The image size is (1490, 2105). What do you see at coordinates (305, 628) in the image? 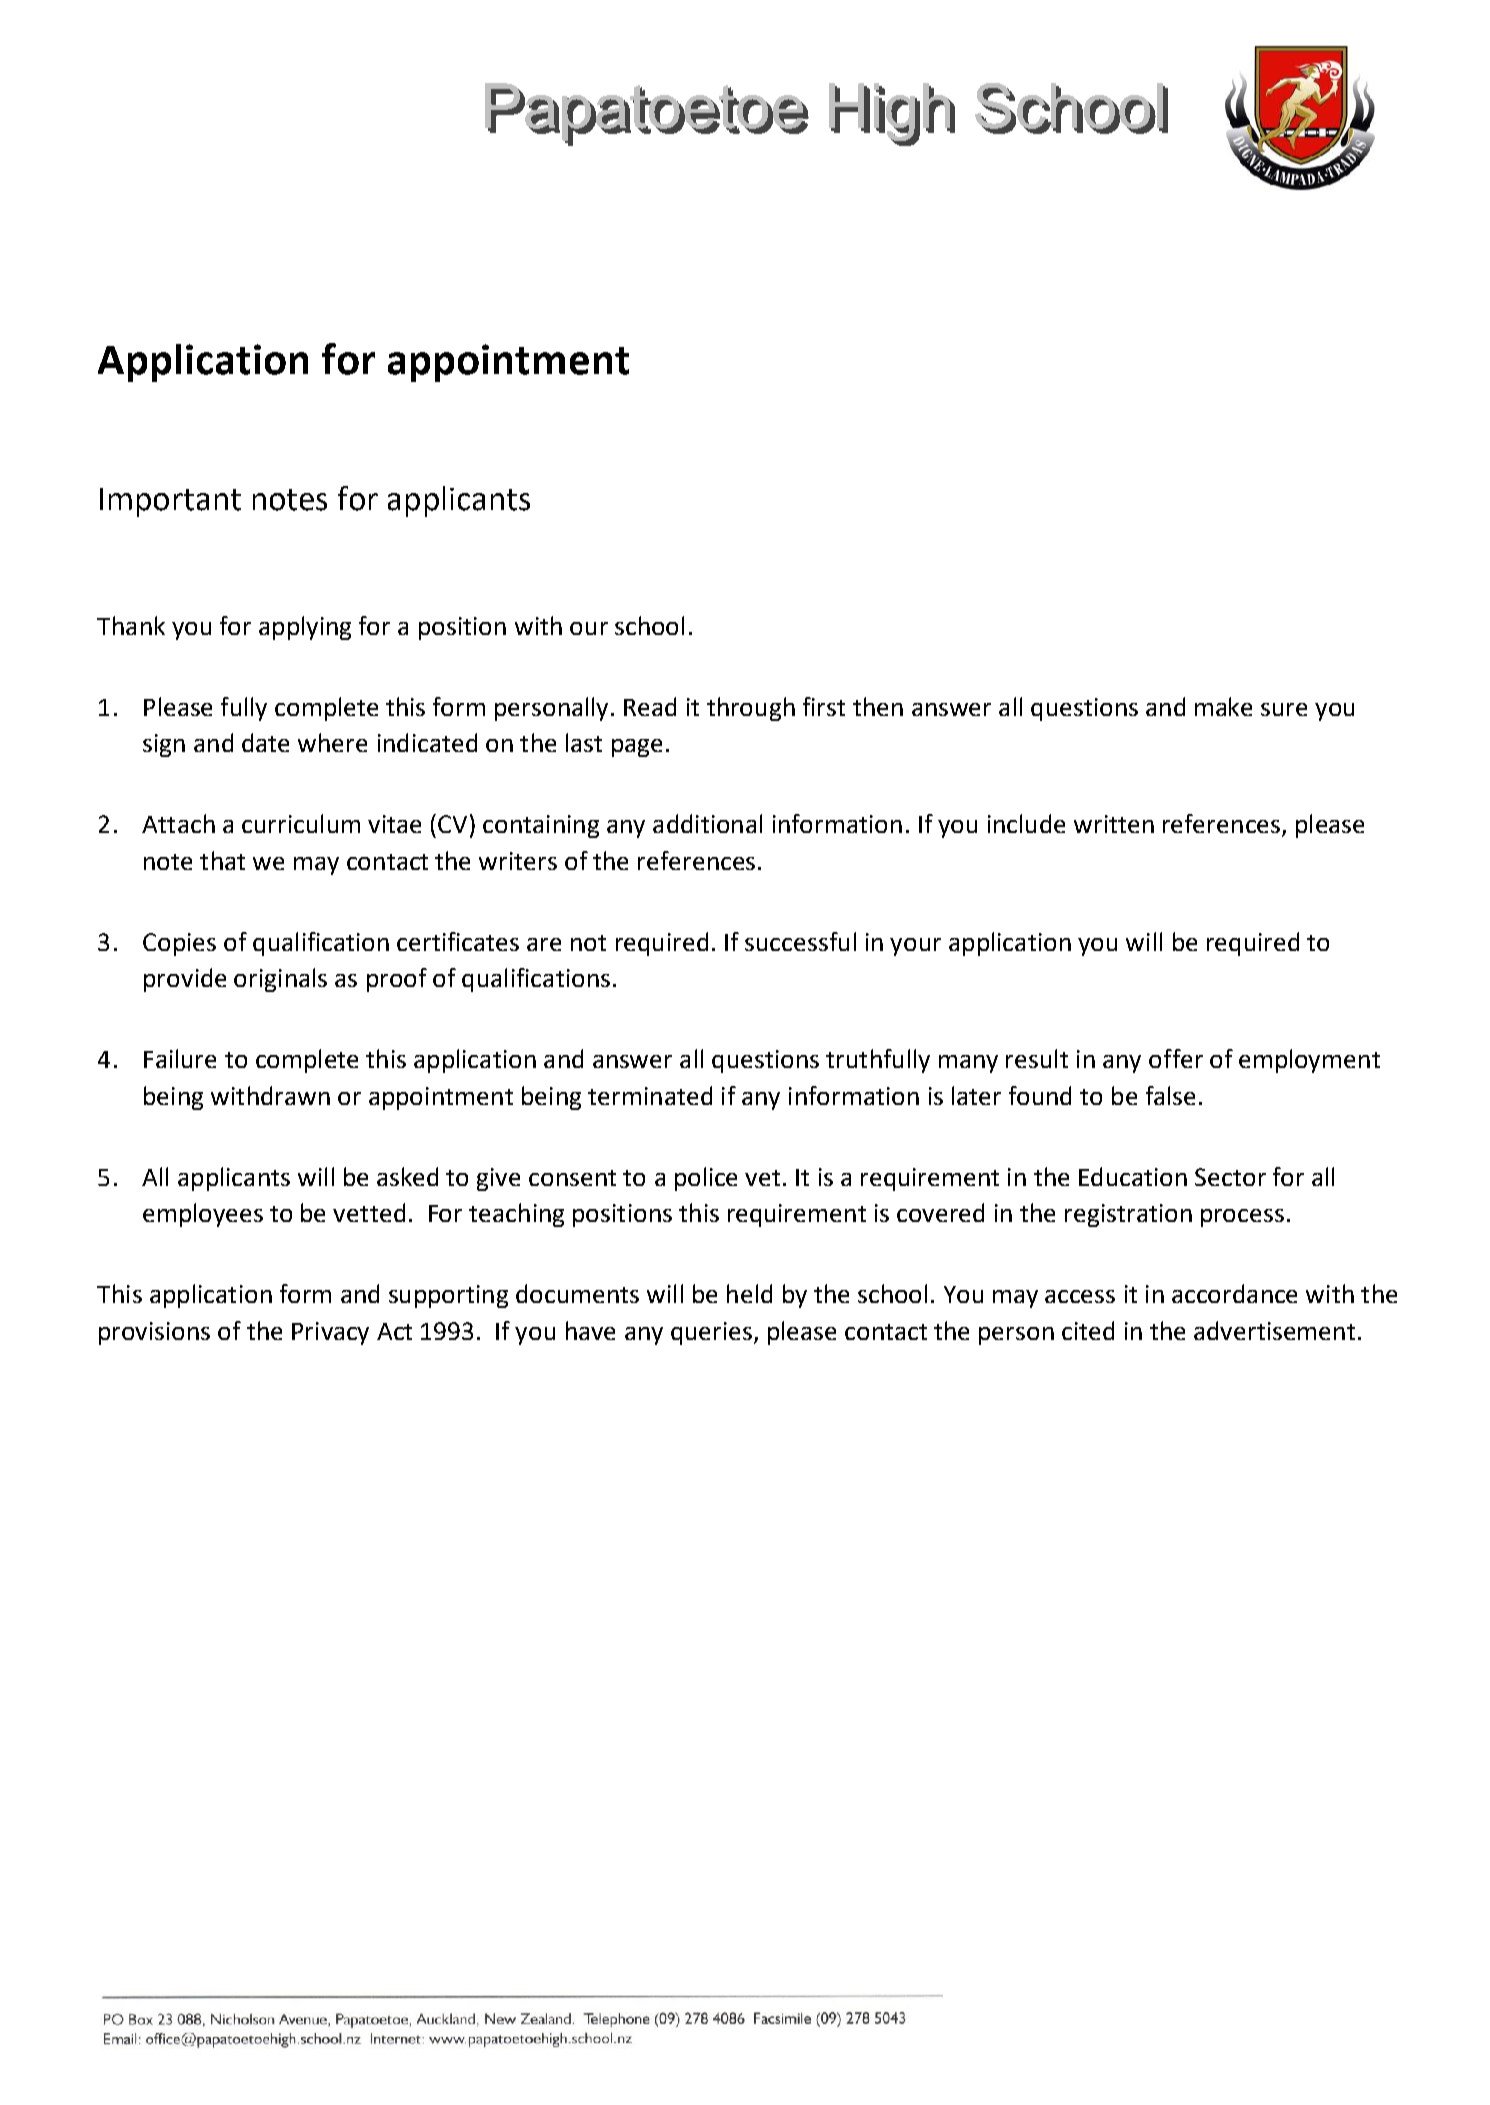
I see `applying` at bounding box center [305, 628].
